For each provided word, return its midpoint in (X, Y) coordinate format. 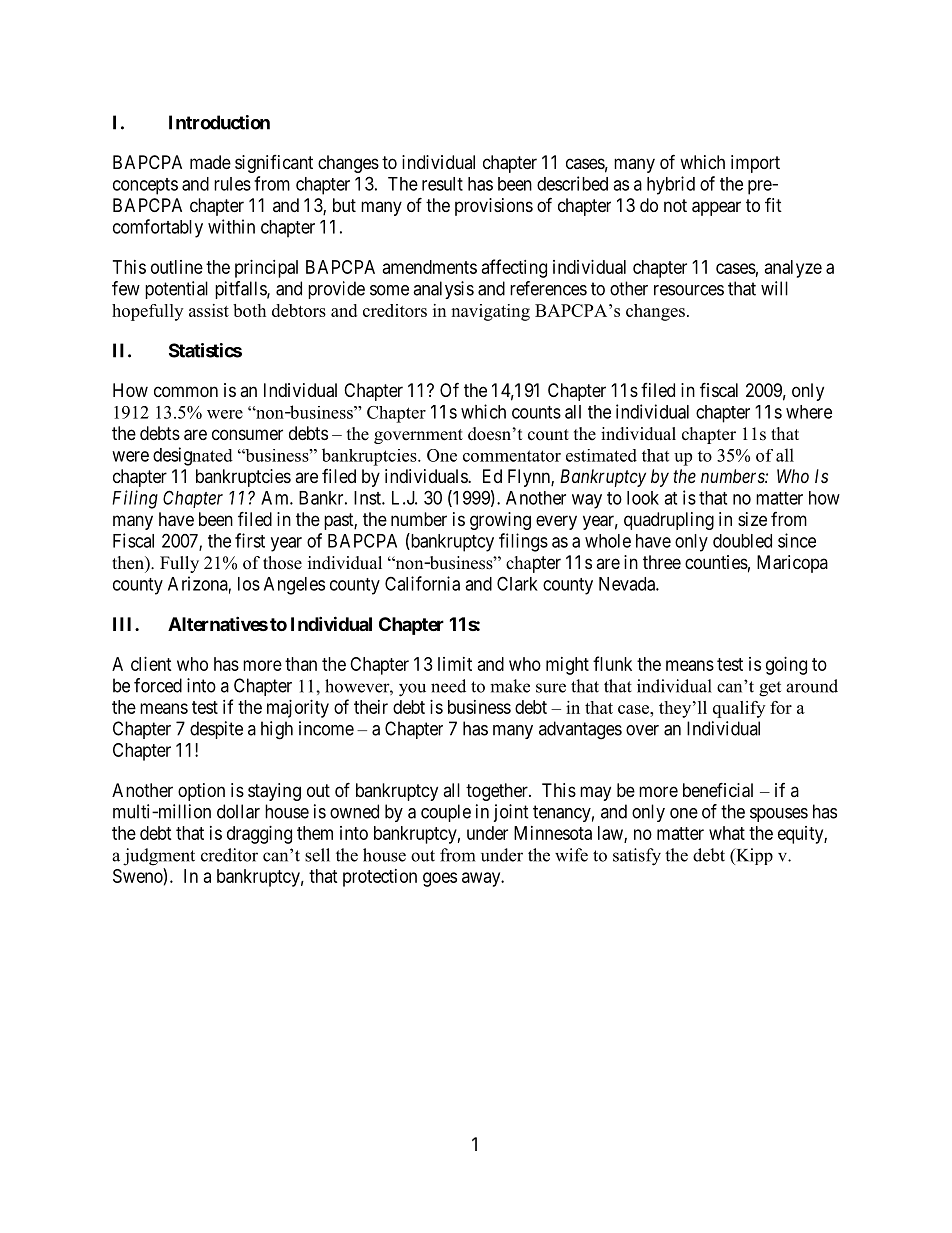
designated (193, 456)
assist (209, 310)
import (755, 164)
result (442, 184)
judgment (159, 857)
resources (689, 290)
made (210, 162)
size (752, 519)
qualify (739, 709)
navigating (490, 312)
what (727, 833)
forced (158, 685)
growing (500, 521)
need (448, 686)
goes (440, 879)
